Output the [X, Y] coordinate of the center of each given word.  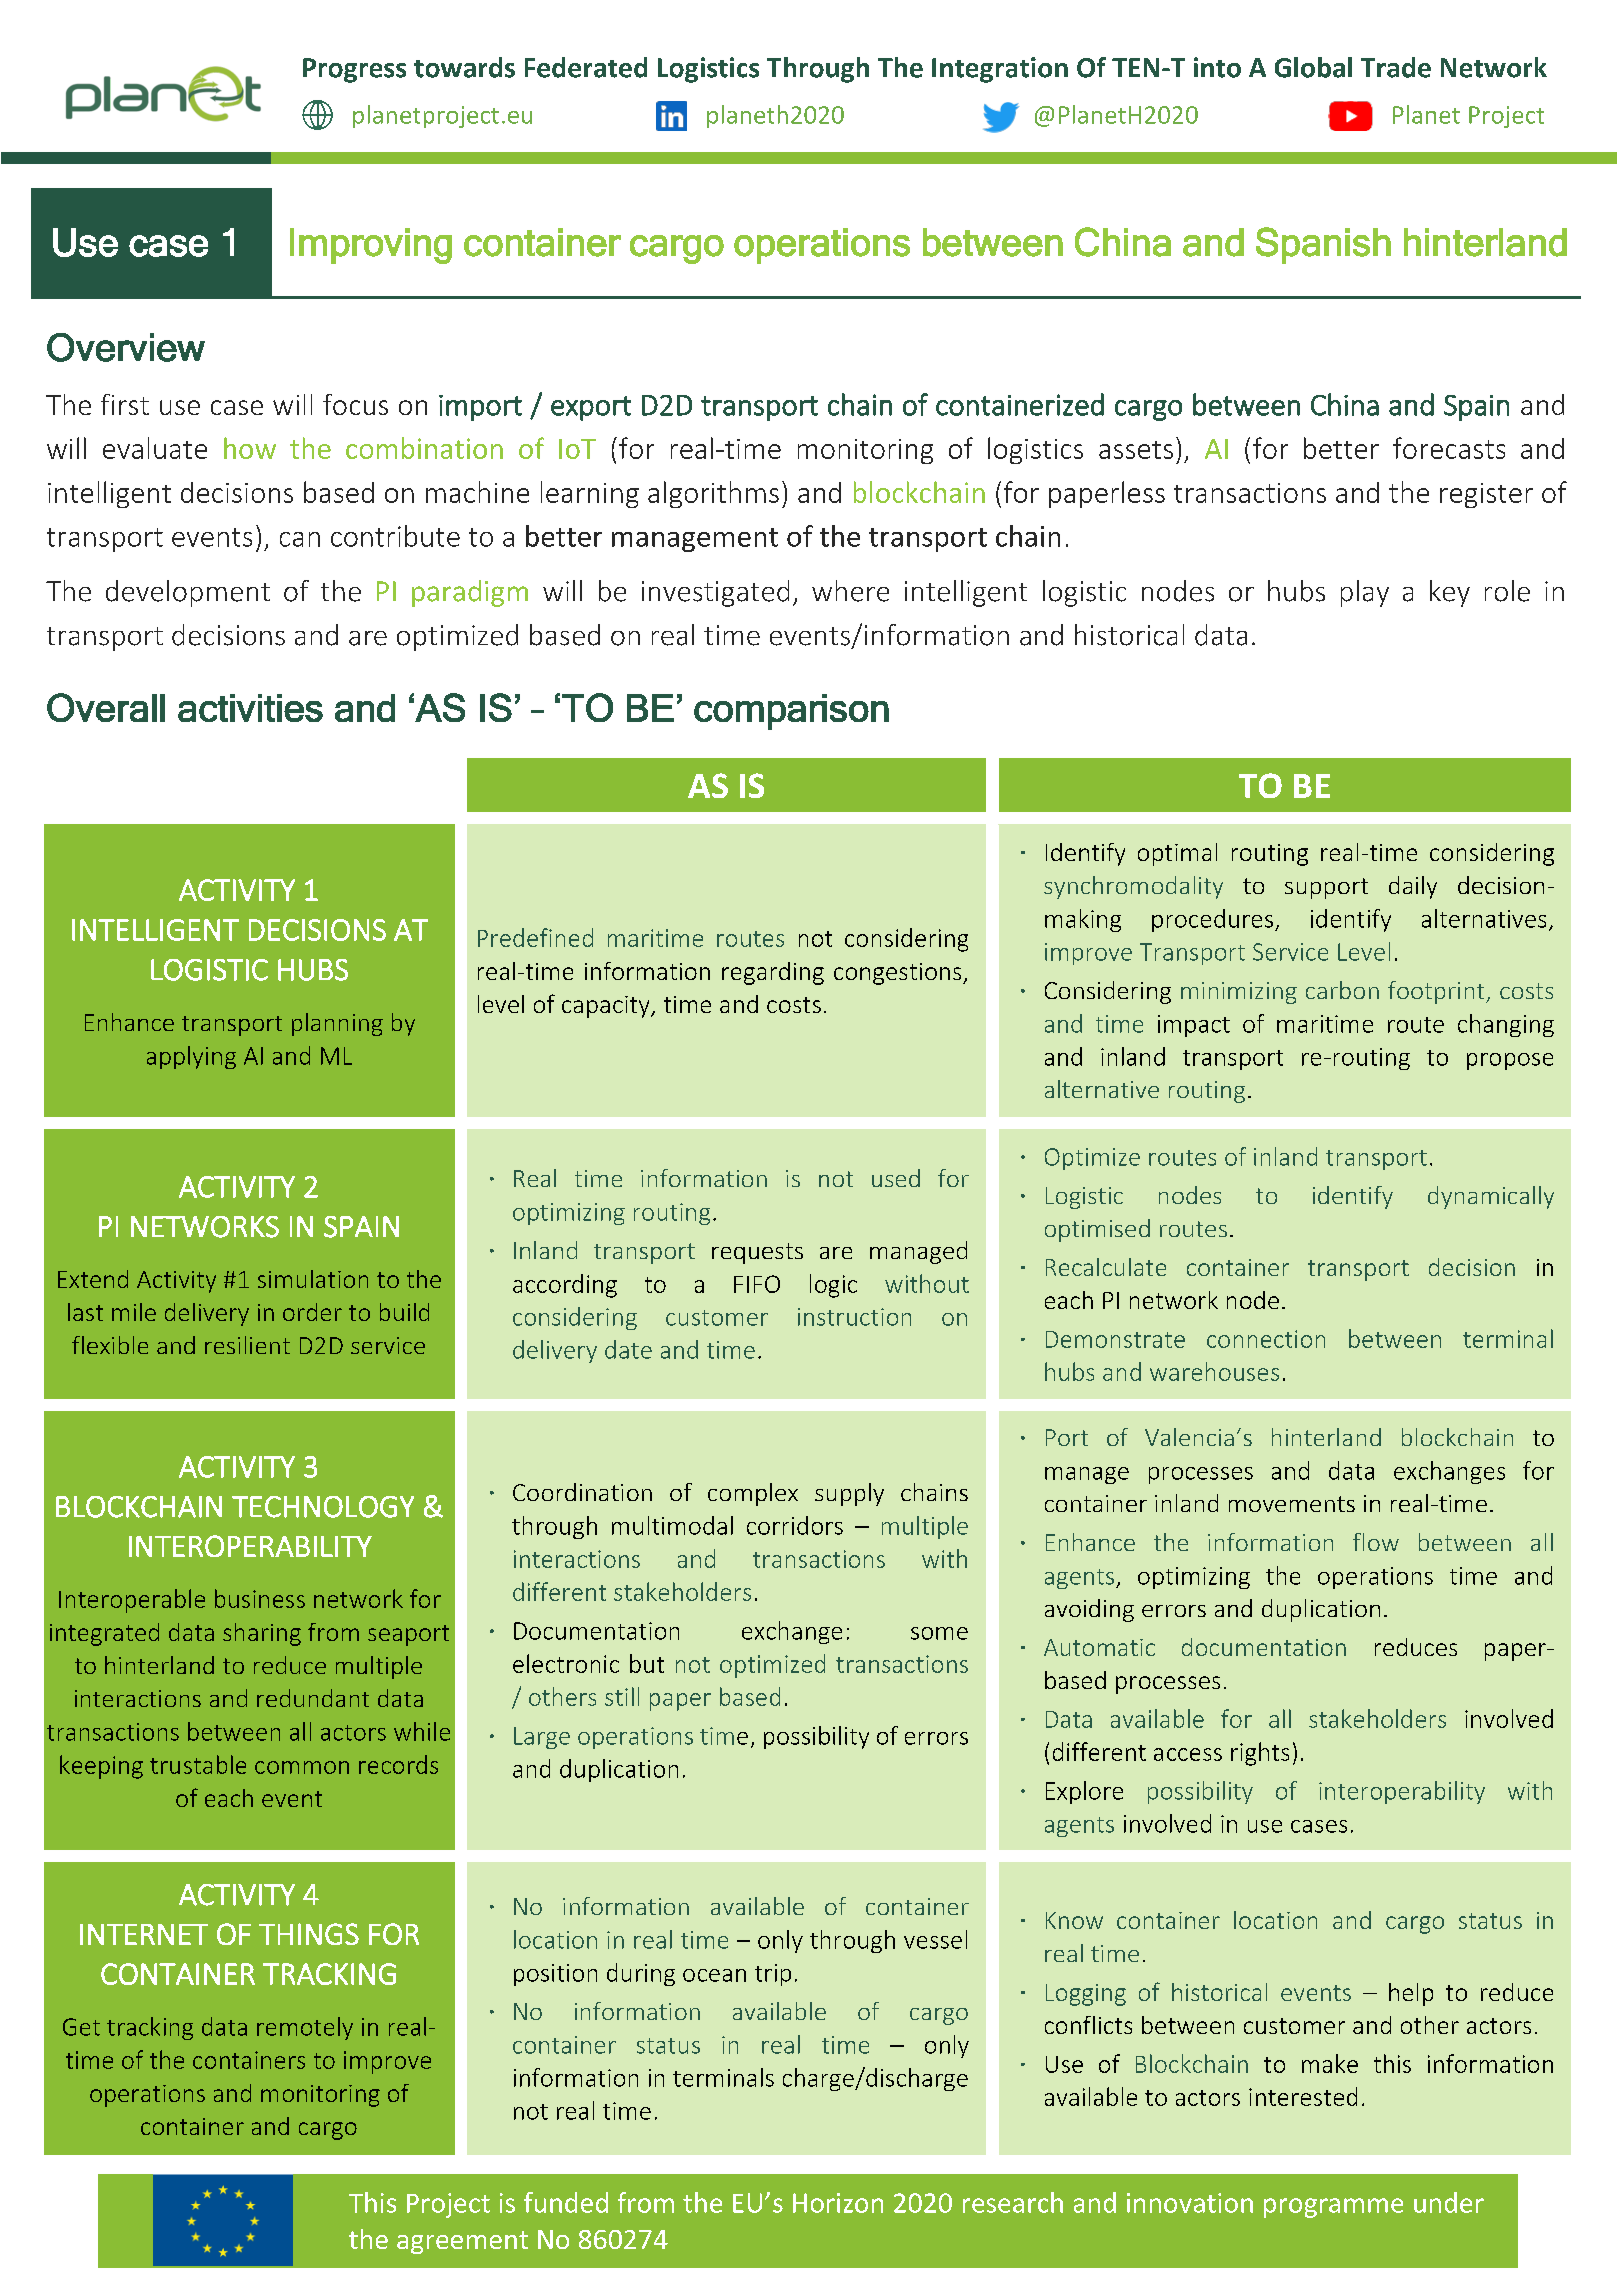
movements [1292, 1504]
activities [250, 708]
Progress [354, 70]
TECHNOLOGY [323, 1507]
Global [1313, 67]
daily [1413, 887]
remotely [305, 2028]
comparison [791, 712]
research [1013, 2202]
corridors [795, 1525]
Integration [1000, 70]
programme [1333, 2208]
